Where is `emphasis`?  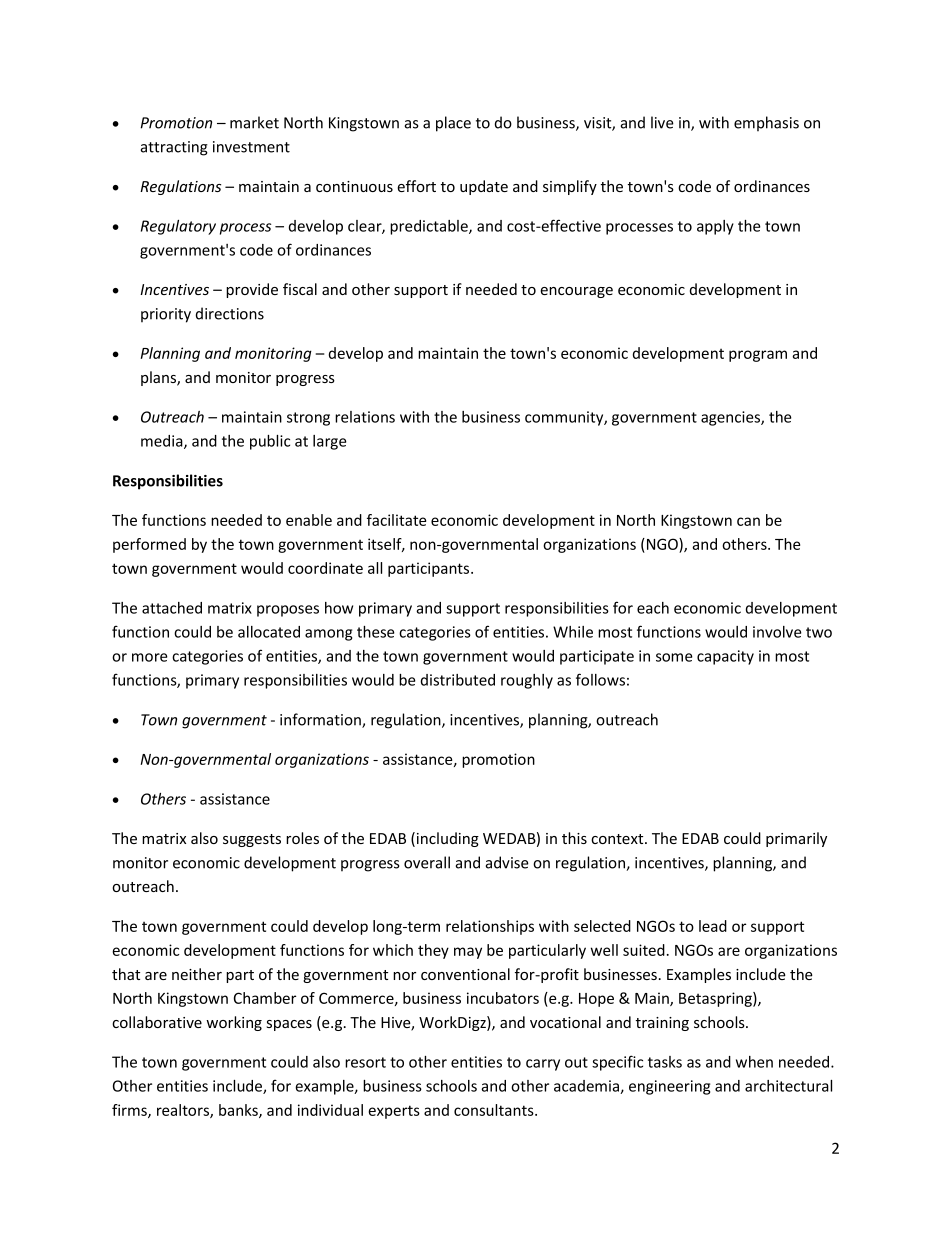
emphasis is located at coordinates (766, 123).
